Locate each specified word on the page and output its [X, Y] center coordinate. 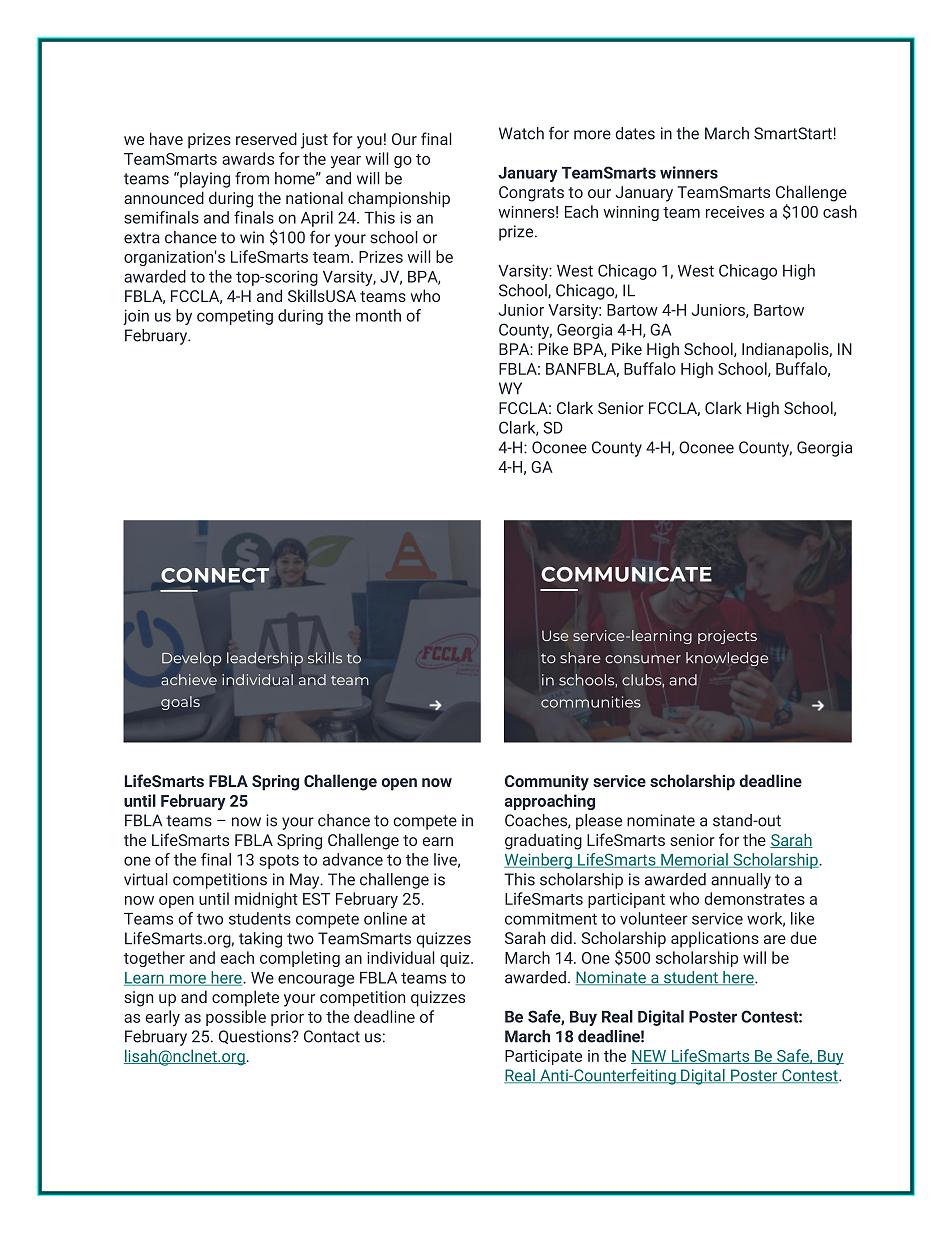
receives [735, 212]
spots [279, 861]
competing [235, 317]
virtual [146, 879]
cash [840, 211]
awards [248, 158]
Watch [521, 133]
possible [236, 1018]
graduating [543, 841]
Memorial [694, 860]
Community [547, 783]
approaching [550, 802]
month [378, 315]
